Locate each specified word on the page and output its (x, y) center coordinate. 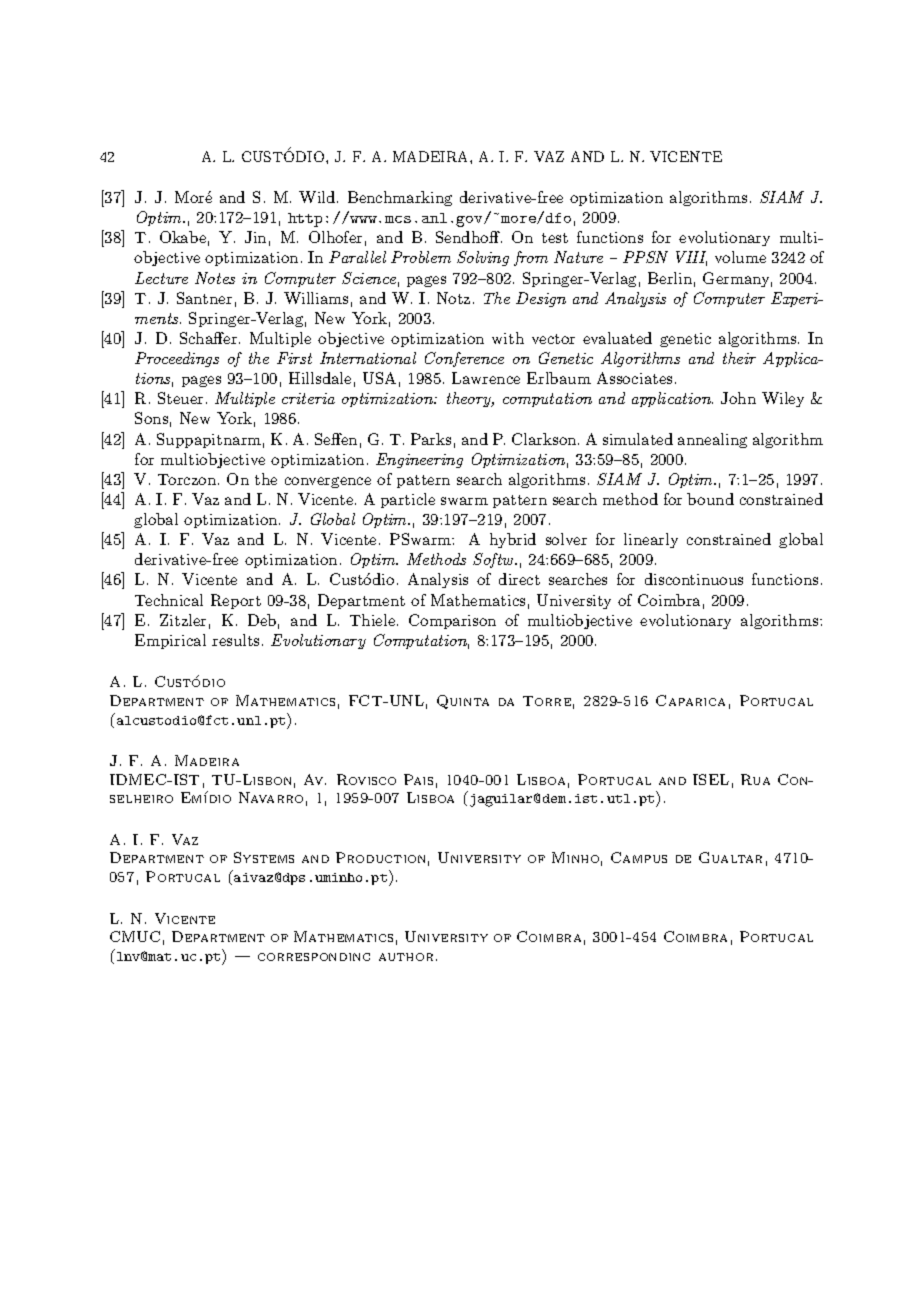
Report (236, 601)
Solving (483, 258)
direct (519, 579)
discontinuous (694, 579)
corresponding (314, 957)
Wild (318, 197)
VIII (691, 258)
